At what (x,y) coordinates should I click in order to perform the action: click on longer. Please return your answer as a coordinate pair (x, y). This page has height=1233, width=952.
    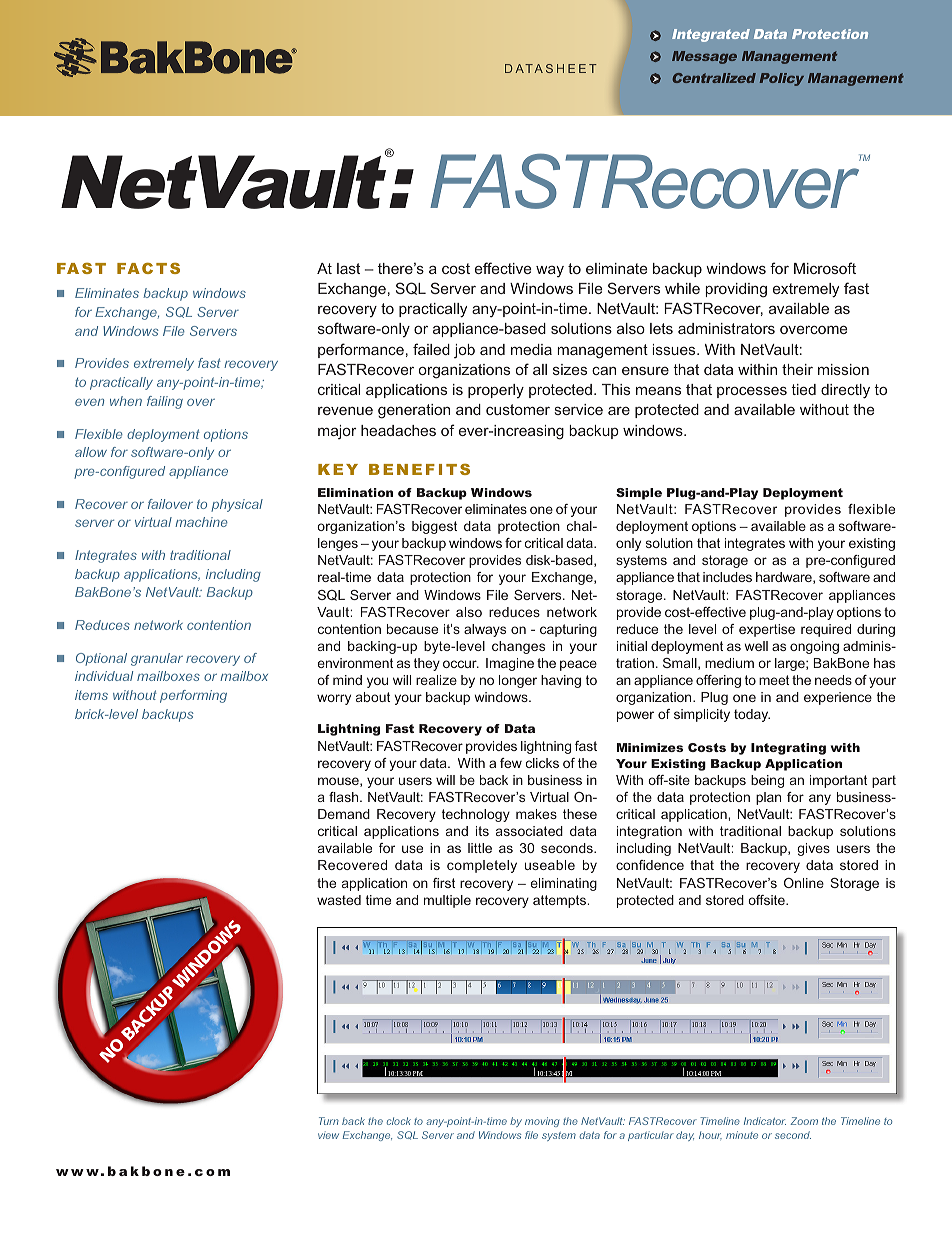
    Looking at the image, I should click on (518, 681).
